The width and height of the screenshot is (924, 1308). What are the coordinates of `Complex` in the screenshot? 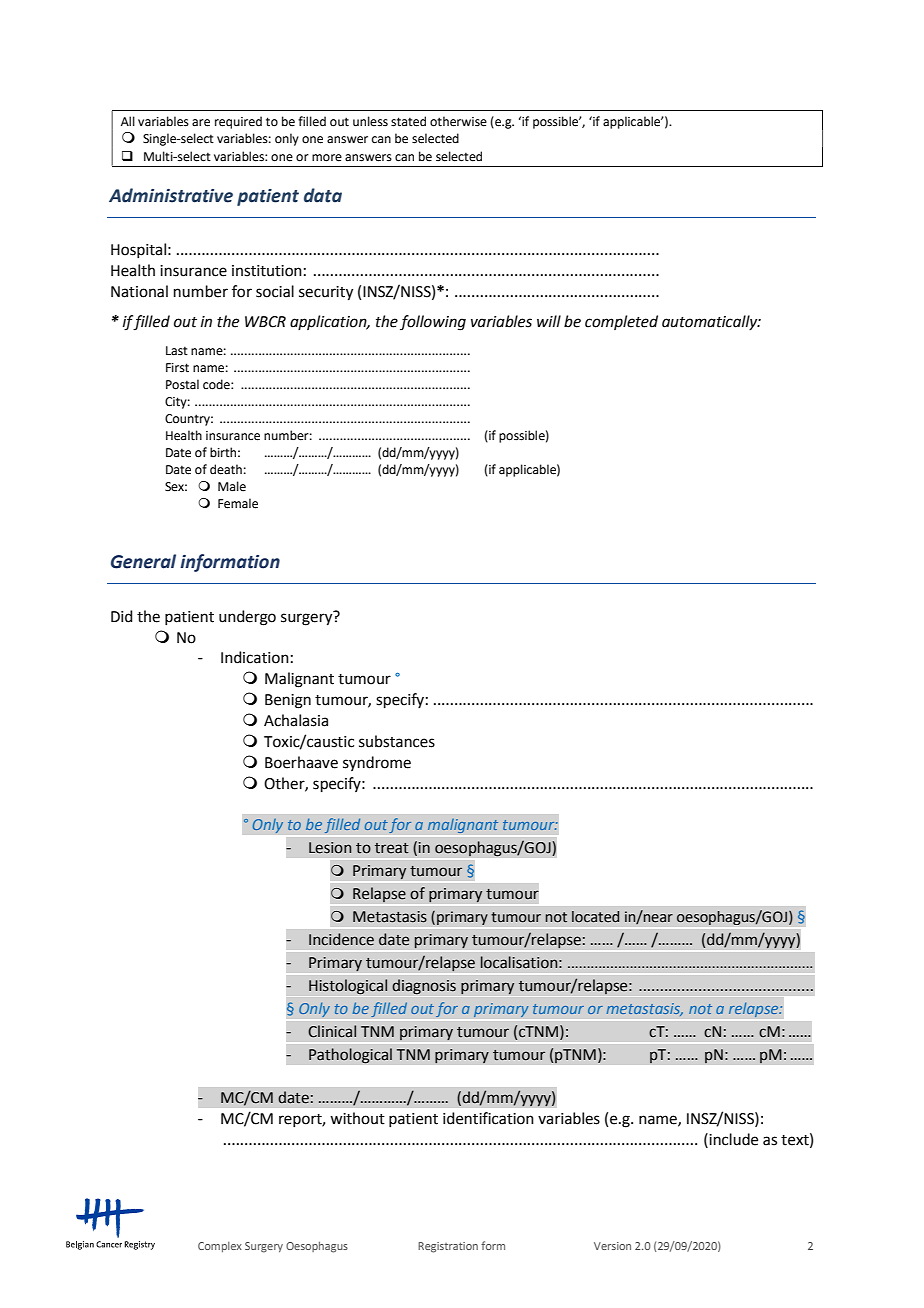 It's located at (220, 1247).
